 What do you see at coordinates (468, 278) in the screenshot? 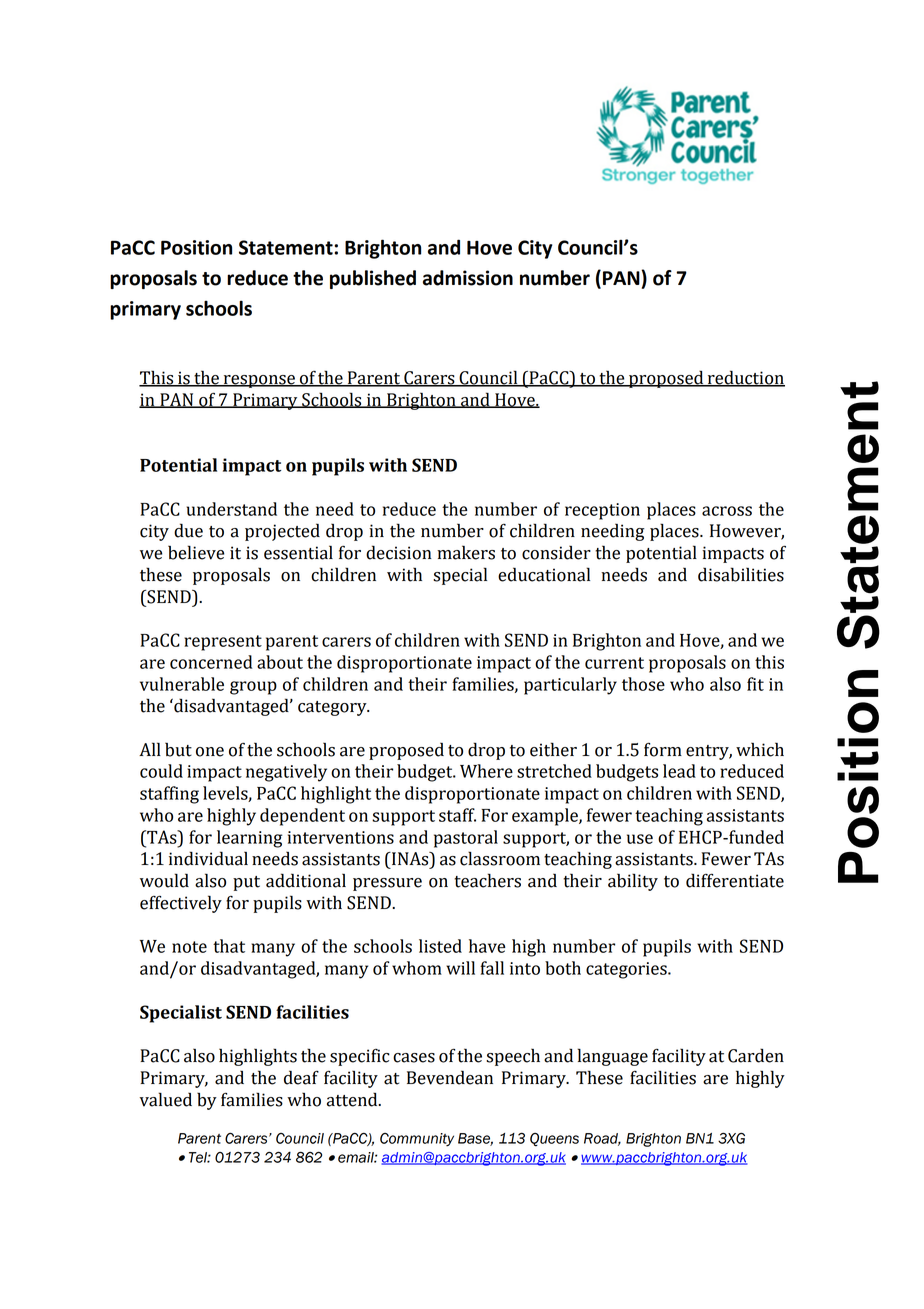
I see `admission` at bounding box center [468, 278].
